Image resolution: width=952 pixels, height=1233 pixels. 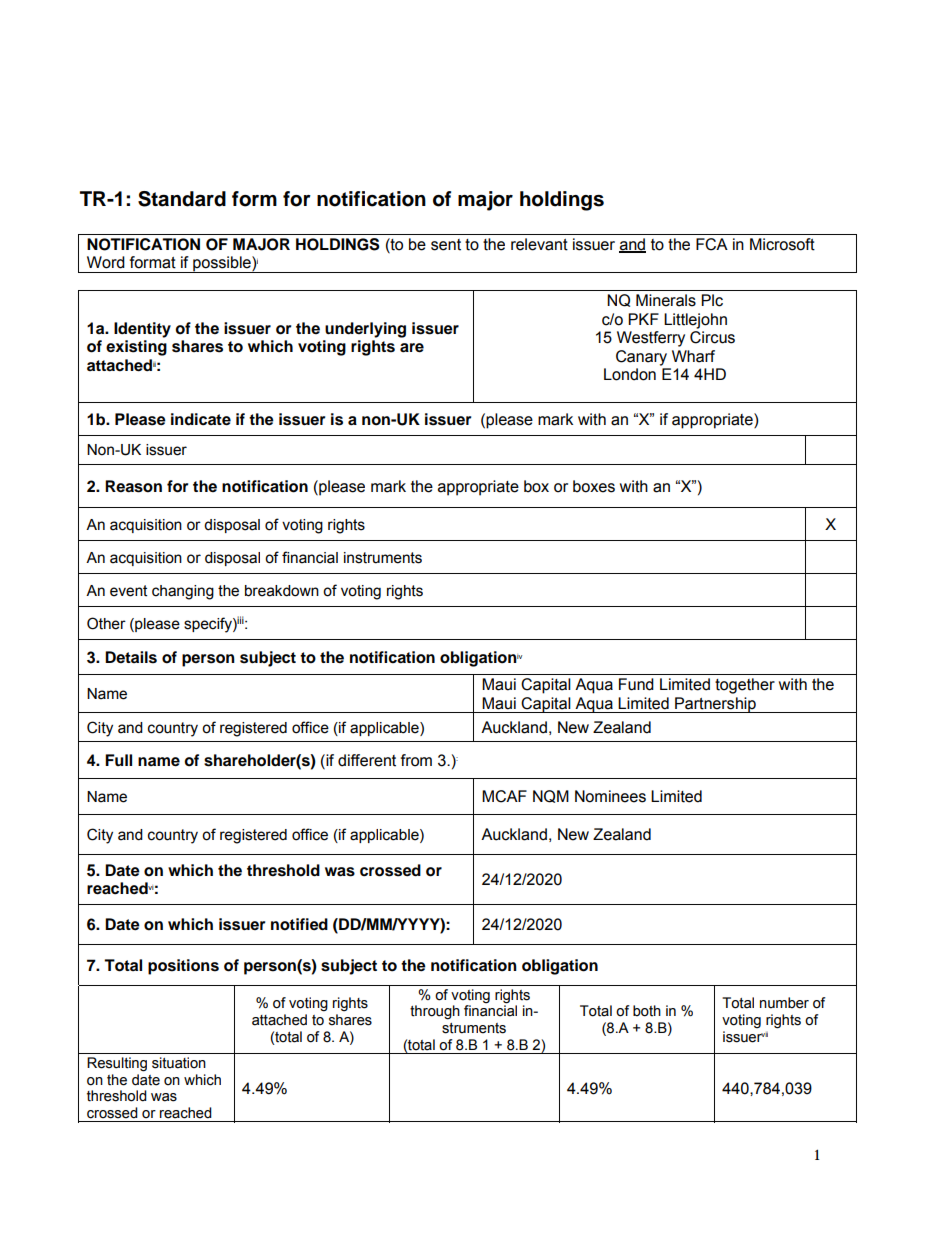 What do you see at coordinates (636, 684) in the screenshot?
I see `Fund` at bounding box center [636, 684].
